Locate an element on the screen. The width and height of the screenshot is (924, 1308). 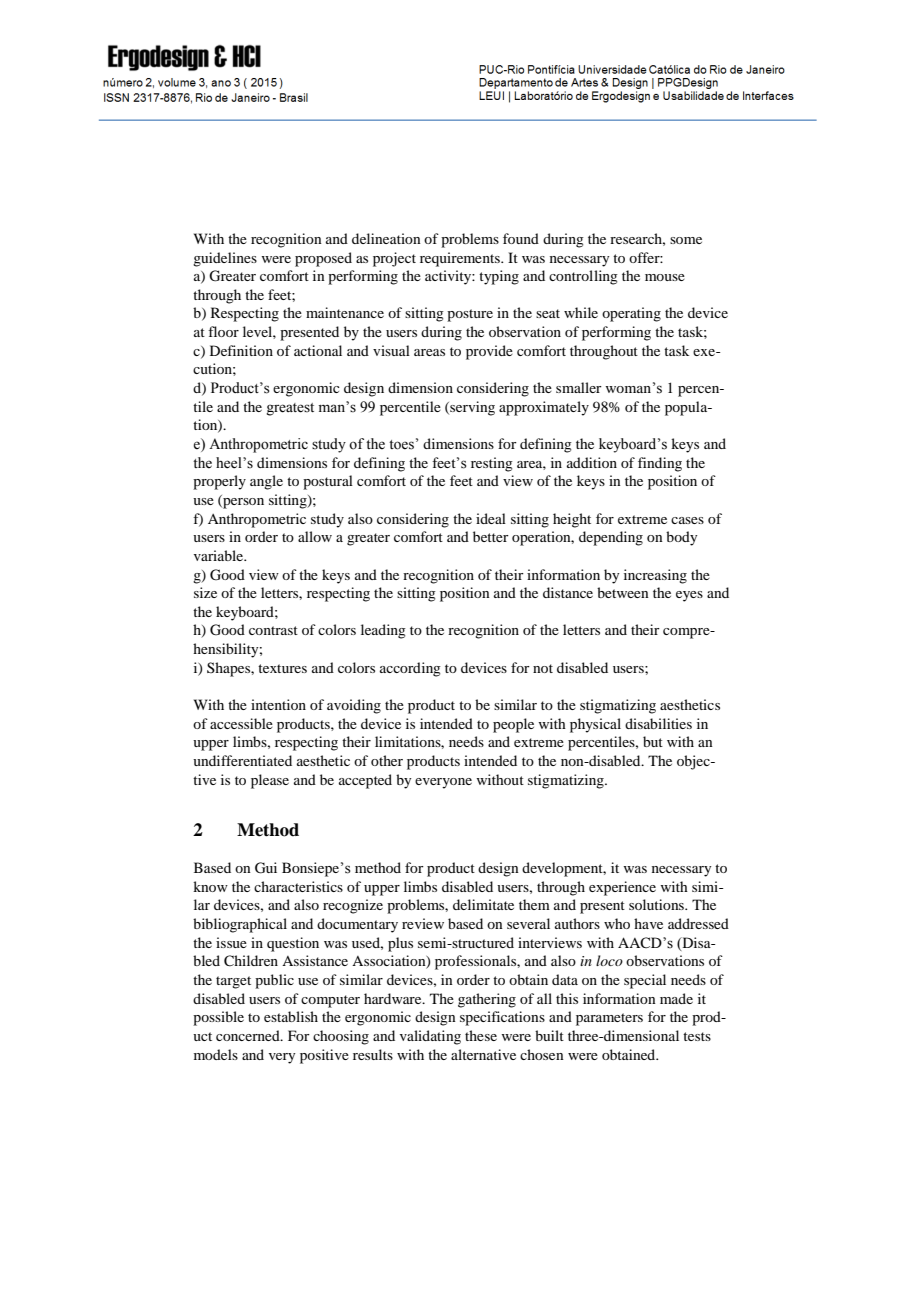
ideal is located at coordinates (491, 518).
